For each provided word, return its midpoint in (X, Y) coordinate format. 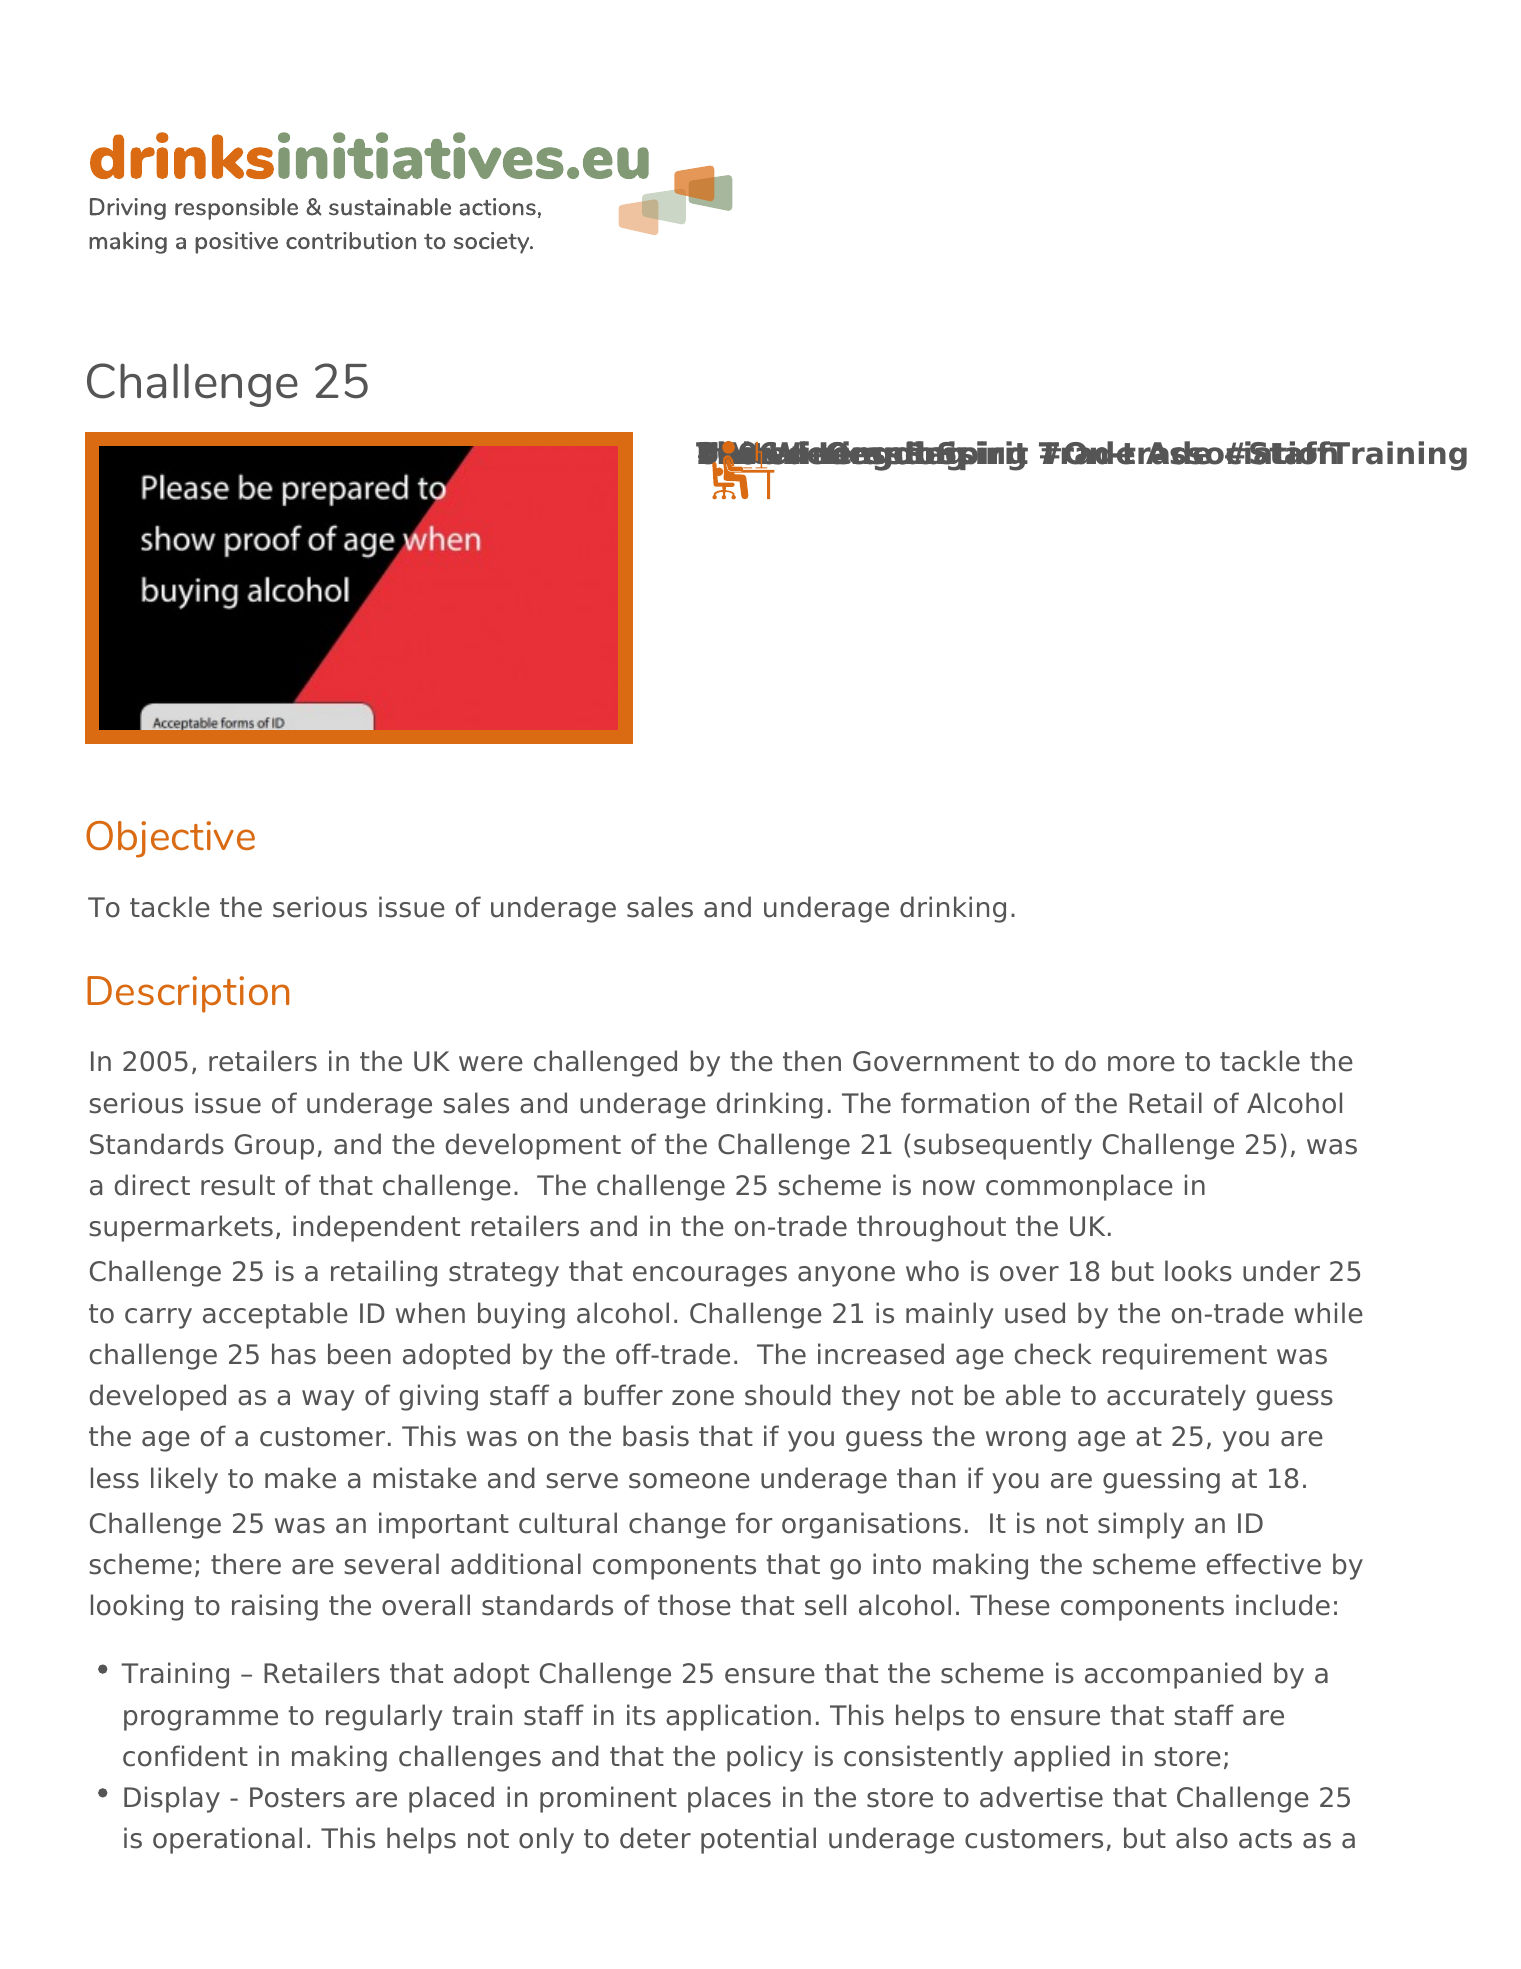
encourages (710, 1276)
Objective (170, 839)
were (491, 1064)
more (1141, 1064)
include (1283, 1605)
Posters (297, 1797)
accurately (1176, 1397)
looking (137, 1607)
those (694, 1605)
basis (656, 1436)
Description (188, 994)
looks (1198, 1271)
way (328, 1400)
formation (965, 1103)
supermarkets (181, 1228)
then (812, 1061)
